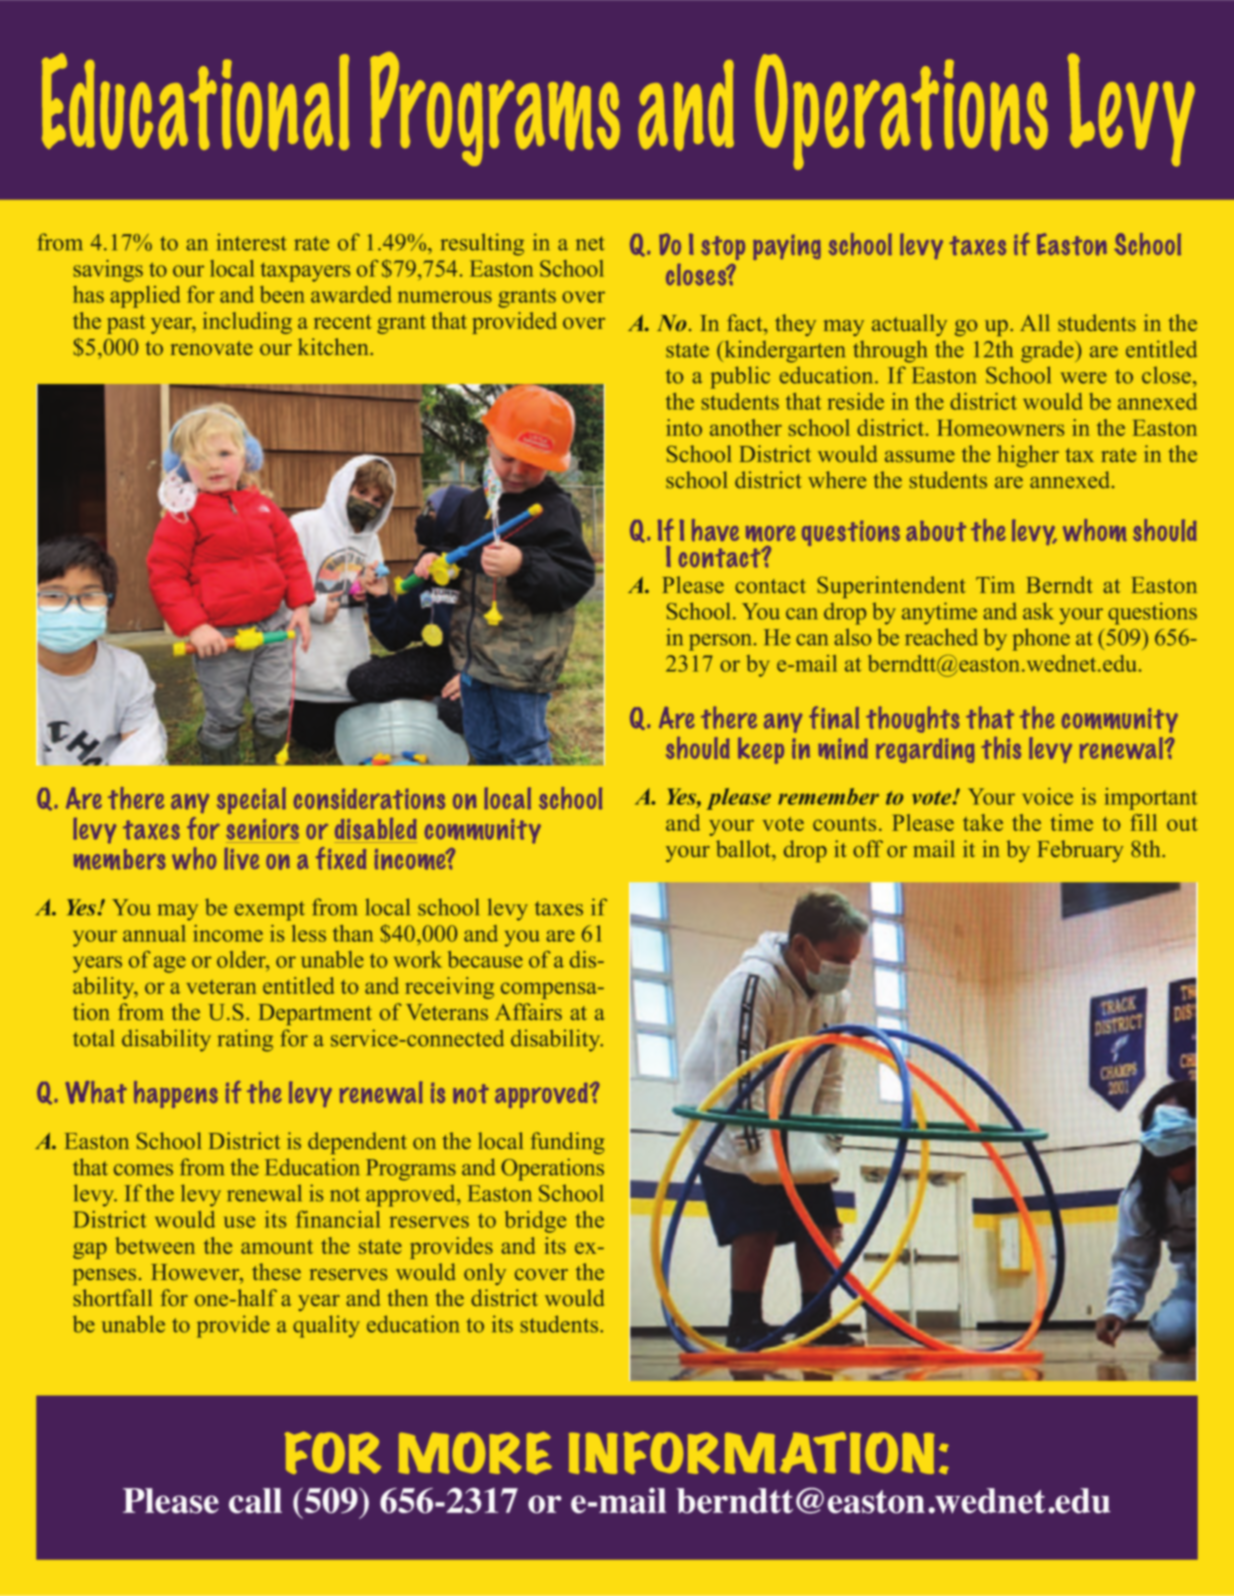 The height and width of the page is (1596, 1234). Describe the element at coordinates (1080, 851) in the page. I see `February` at that location.
